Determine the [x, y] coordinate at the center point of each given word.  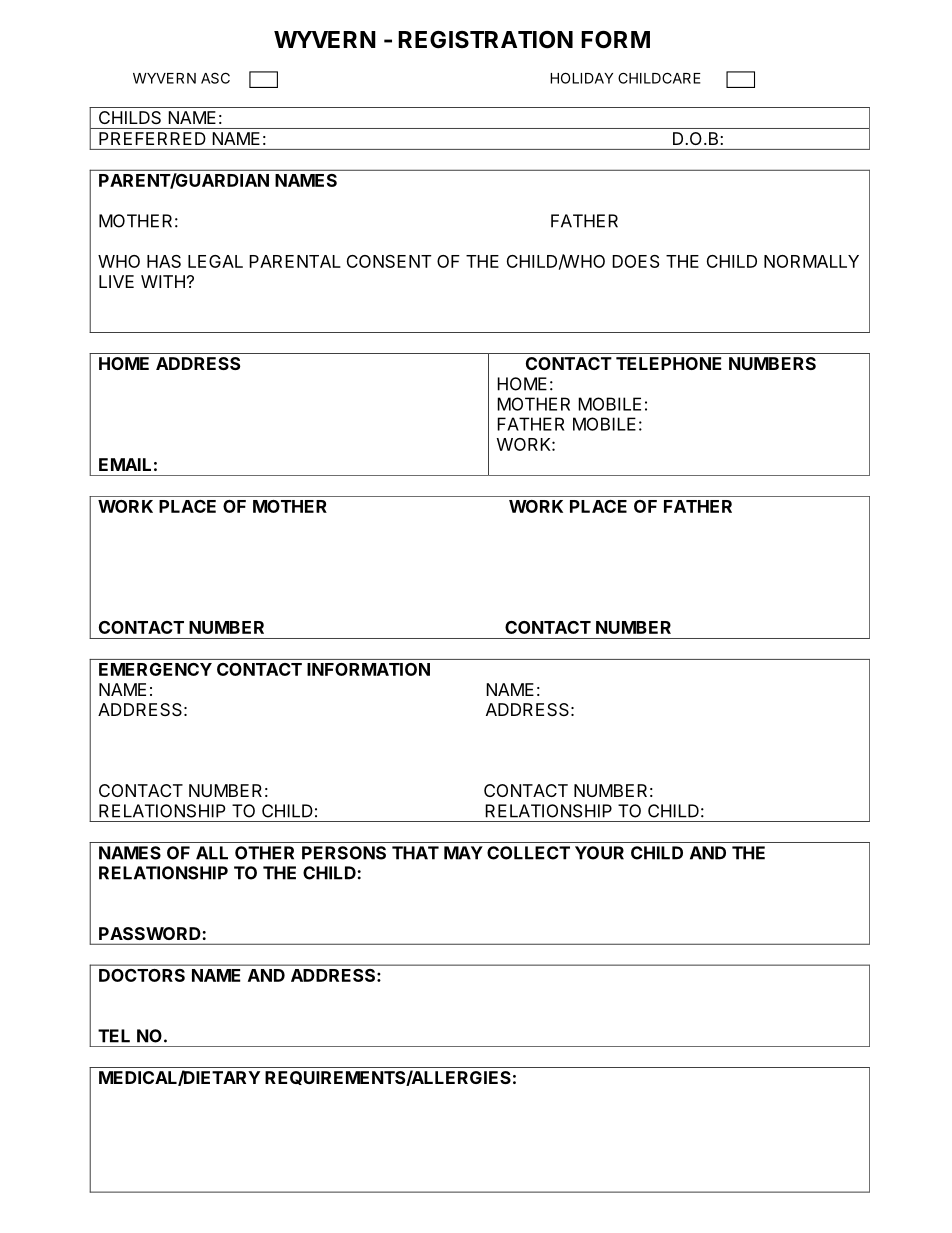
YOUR [599, 853]
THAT [415, 853]
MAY [463, 853]
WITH [163, 281]
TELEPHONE [669, 363]
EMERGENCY [155, 669]
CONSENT [389, 261]
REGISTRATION [485, 40]
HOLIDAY [581, 78]
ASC [215, 78]
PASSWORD [150, 933]
